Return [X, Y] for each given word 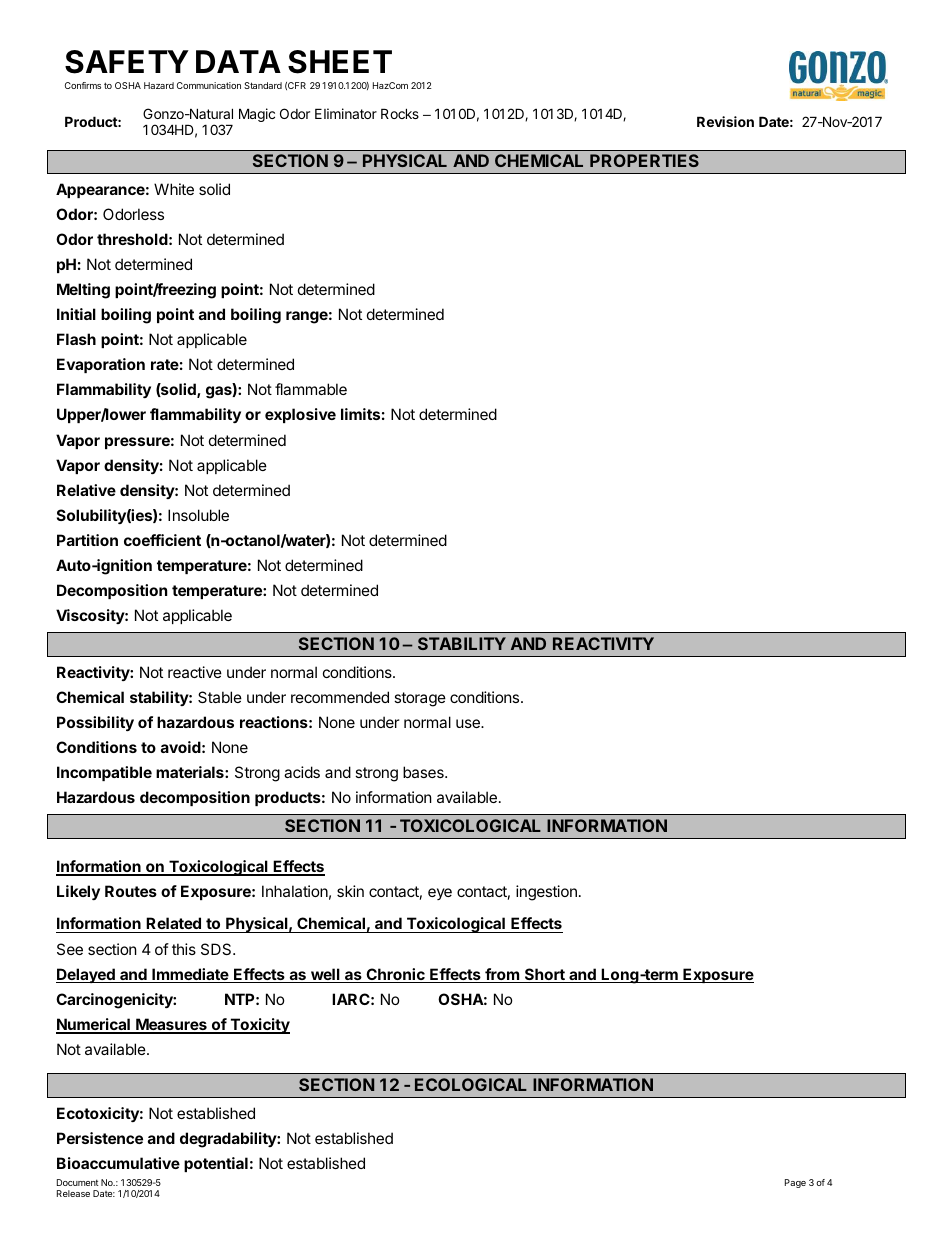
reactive [195, 672]
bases [424, 772]
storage [420, 699]
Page [795, 1183]
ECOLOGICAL [471, 1084]
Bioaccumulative [118, 1163]
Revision [725, 121]
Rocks [400, 113]
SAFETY [127, 62]
